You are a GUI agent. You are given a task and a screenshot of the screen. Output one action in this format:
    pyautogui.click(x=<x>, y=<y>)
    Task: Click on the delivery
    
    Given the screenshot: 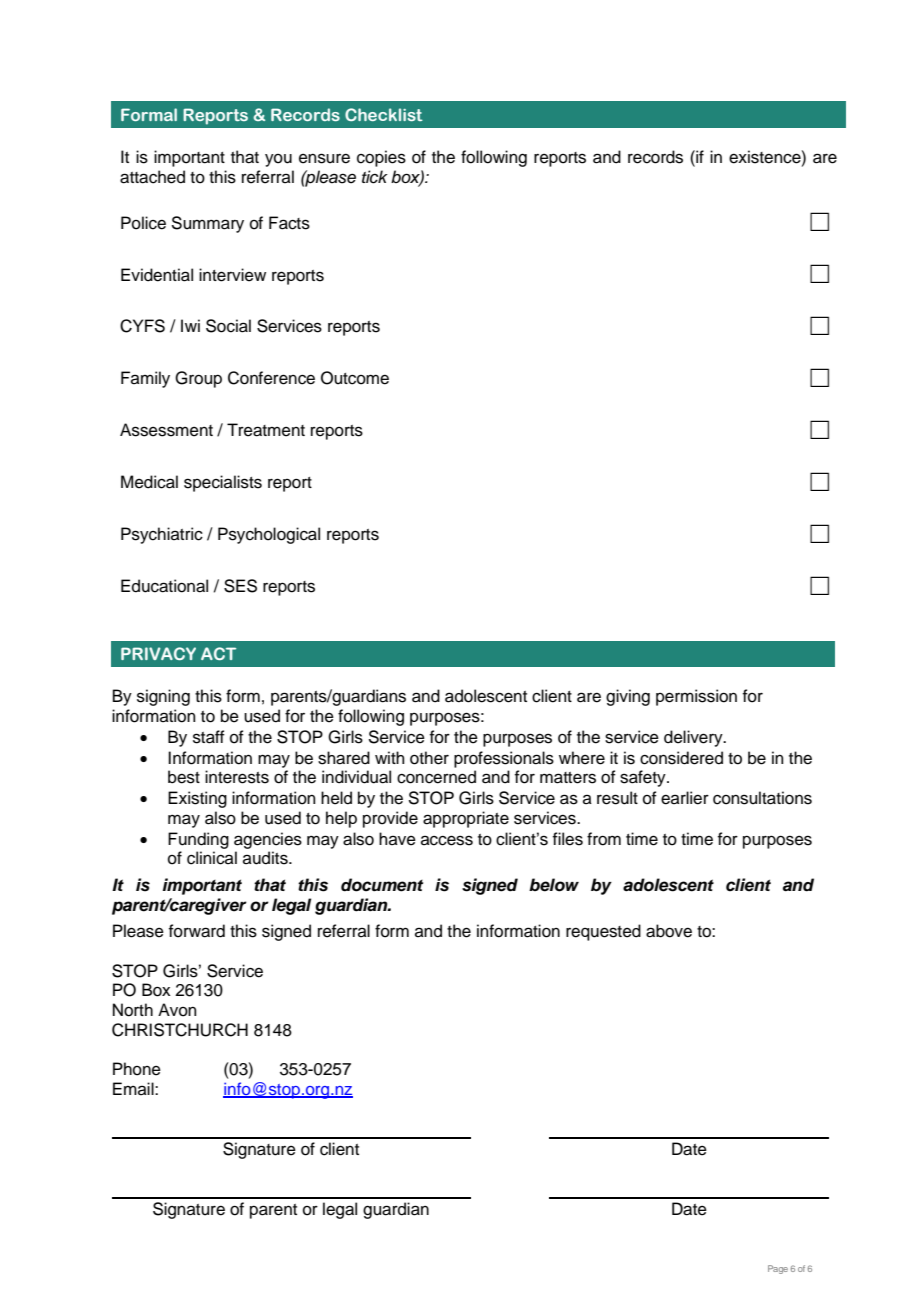 What is the action you would take?
    pyautogui.click(x=694, y=738)
